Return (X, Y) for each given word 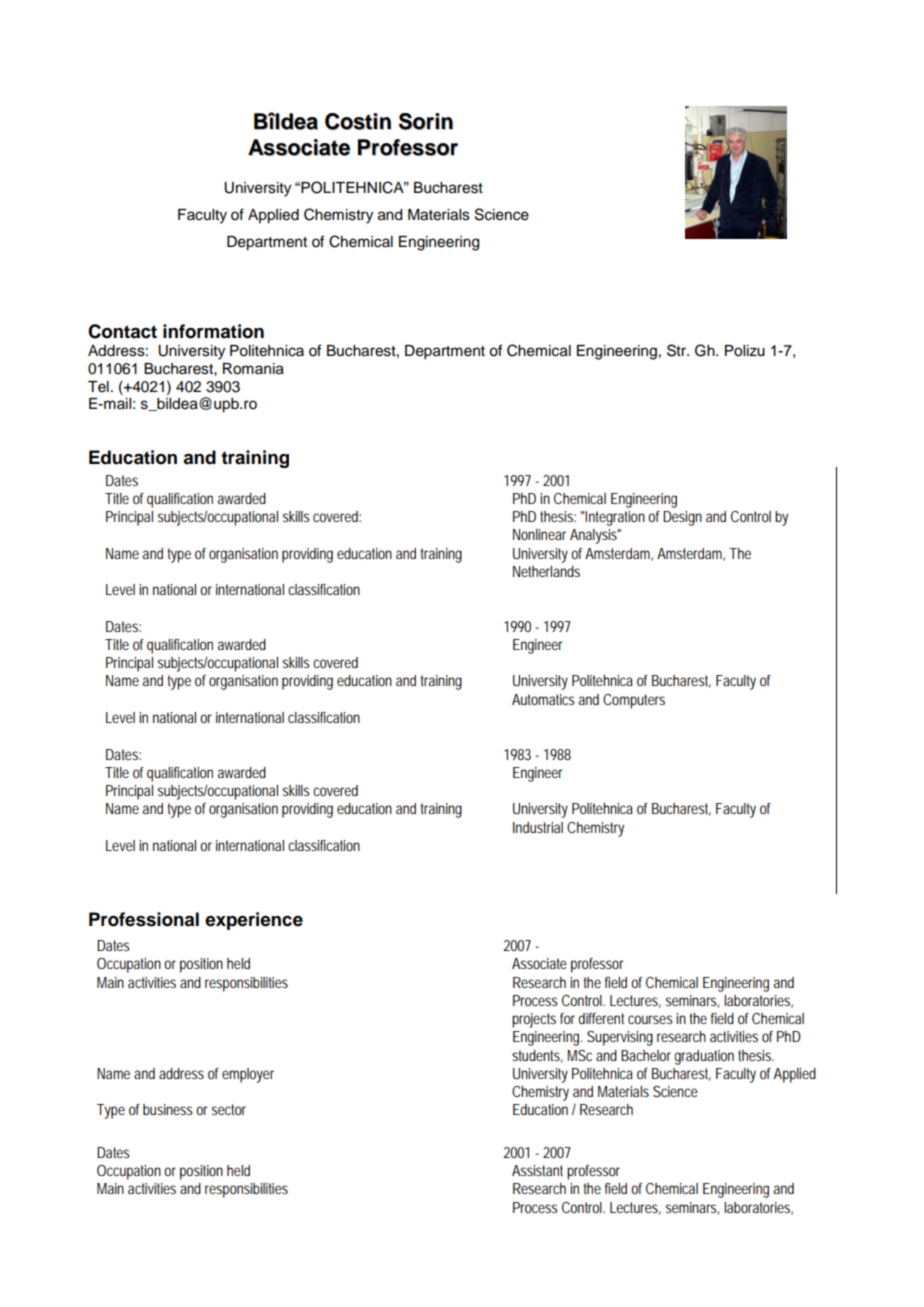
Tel (98, 387)
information (213, 331)
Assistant (537, 1170)
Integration (615, 518)
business (168, 1109)
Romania (253, 369)
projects (534, 1020)
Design (682, 518)
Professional (144, 919)
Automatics (543, 699)
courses (650, 1019)
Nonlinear (539, 534)
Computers (634, 701)
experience (254, 921)
